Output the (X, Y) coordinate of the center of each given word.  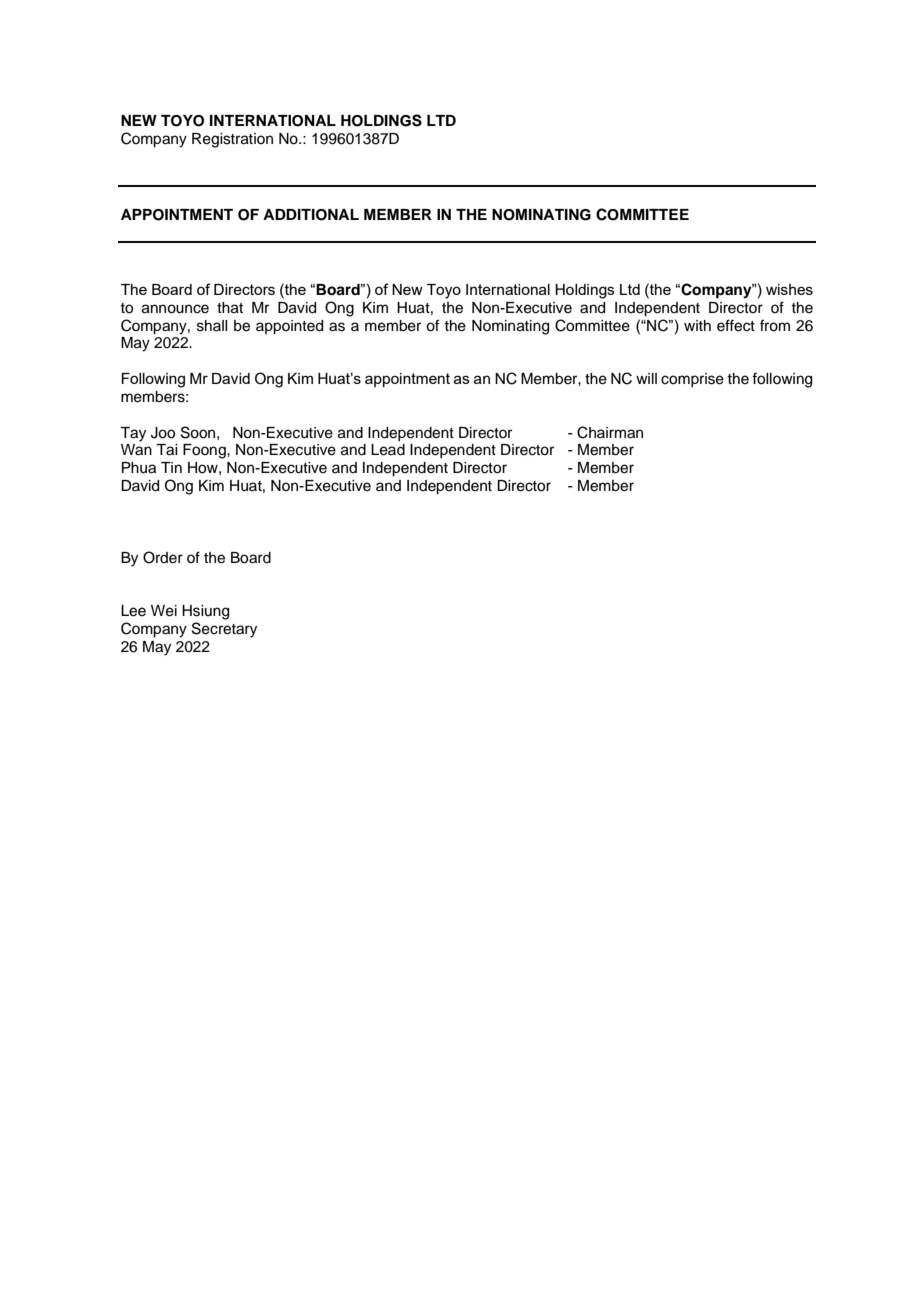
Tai (166, 450)
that (230, 308)
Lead (388, 450)
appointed (289, 327)
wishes (789, 289)
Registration (232, 140)
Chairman (610, 432)
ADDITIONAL (311, 215)
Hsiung (205, 612)
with (697, 325)
